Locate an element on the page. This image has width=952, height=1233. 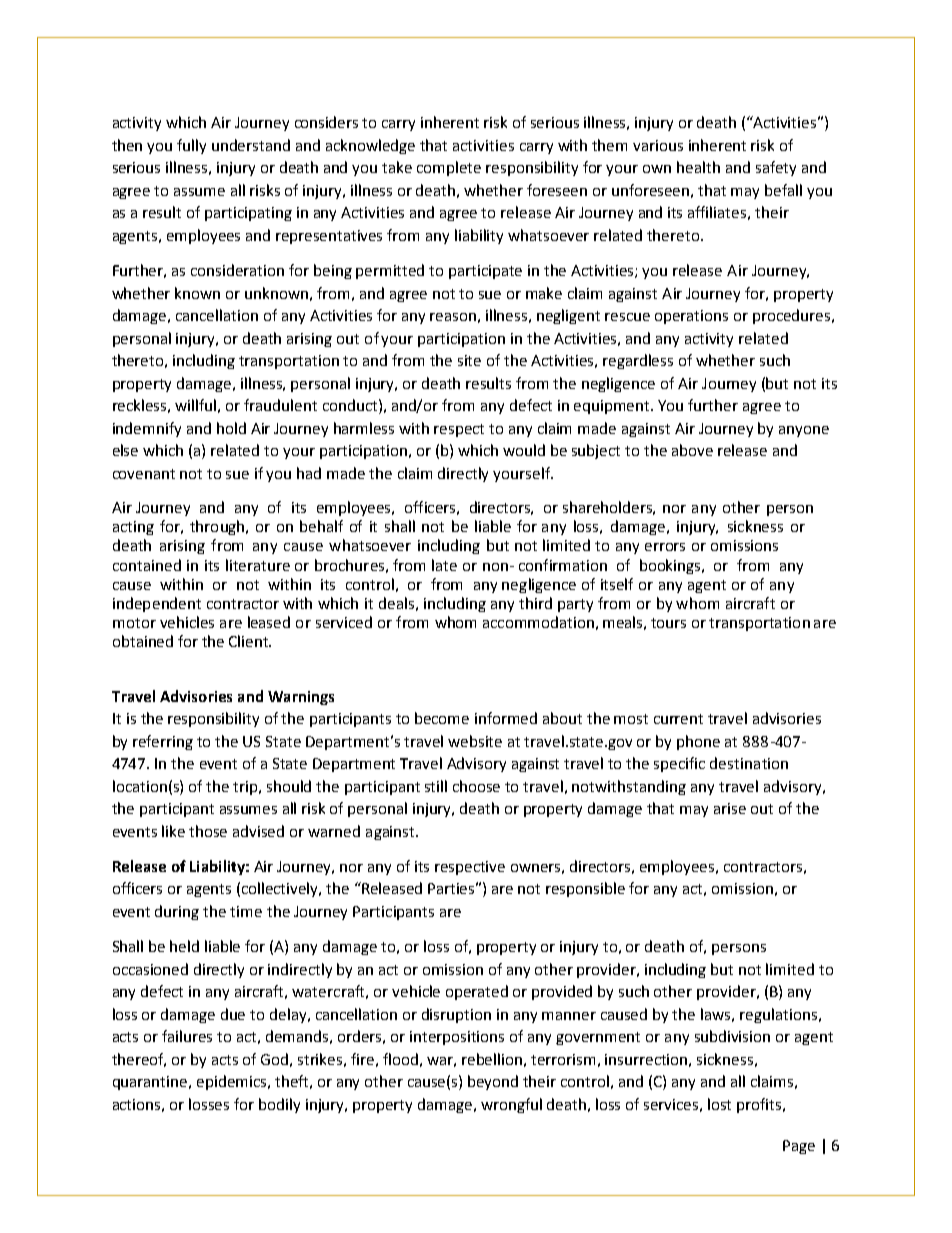
choose is located at coordinates (476, 786).
